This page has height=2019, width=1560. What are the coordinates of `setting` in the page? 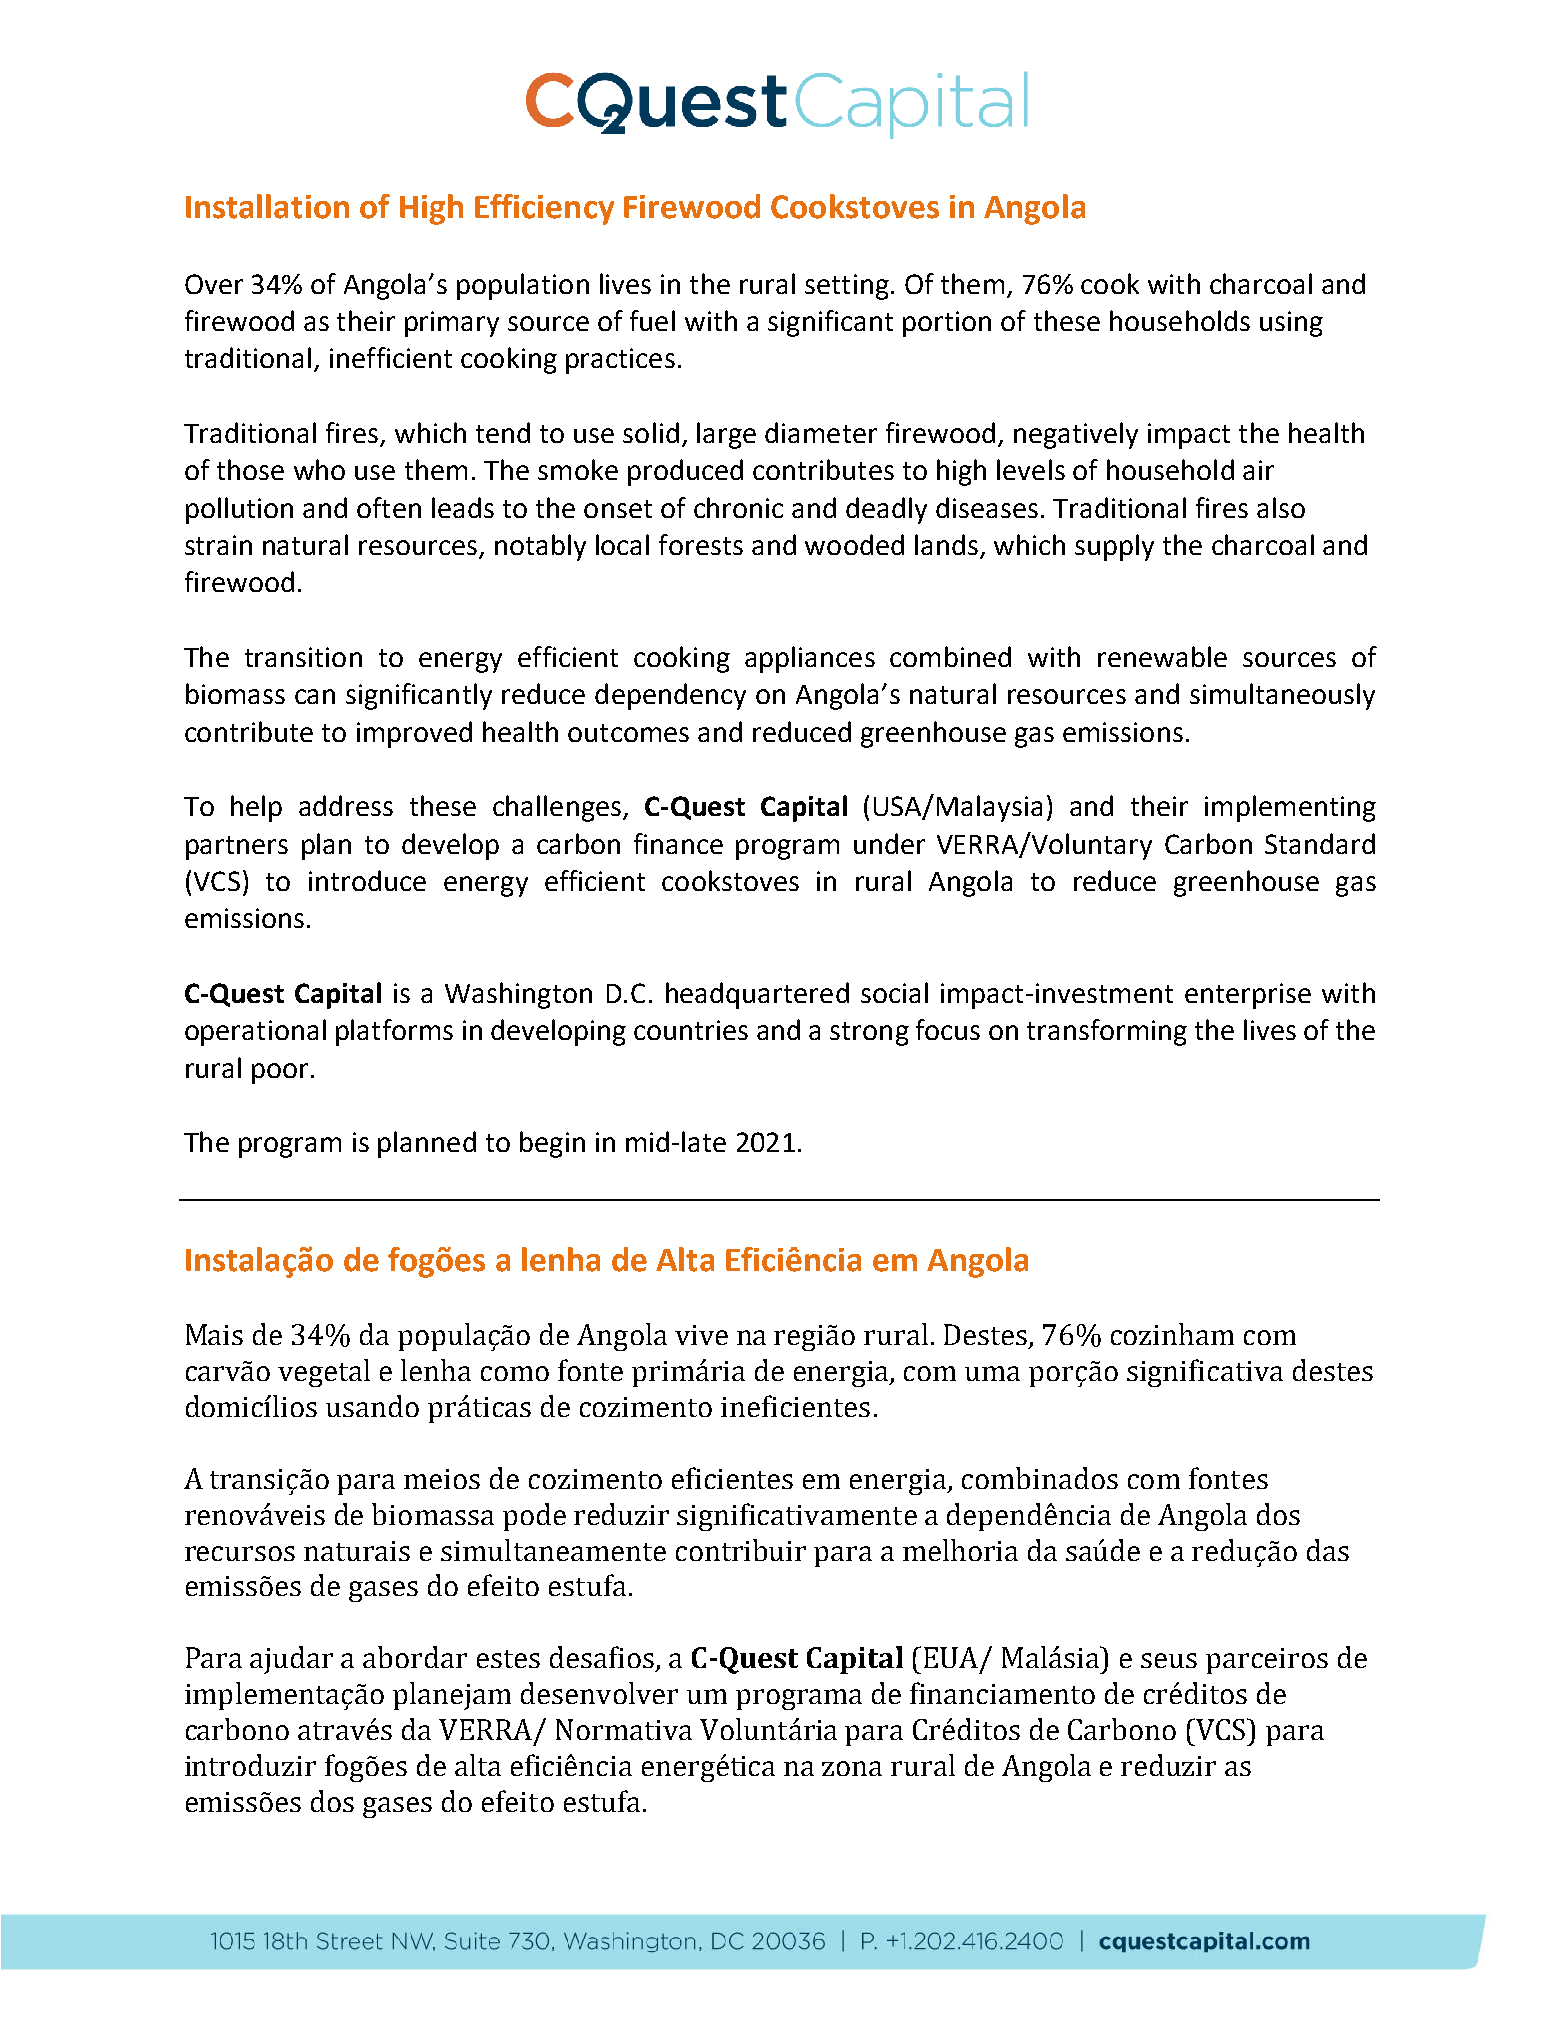 It's located at (847, 287).
